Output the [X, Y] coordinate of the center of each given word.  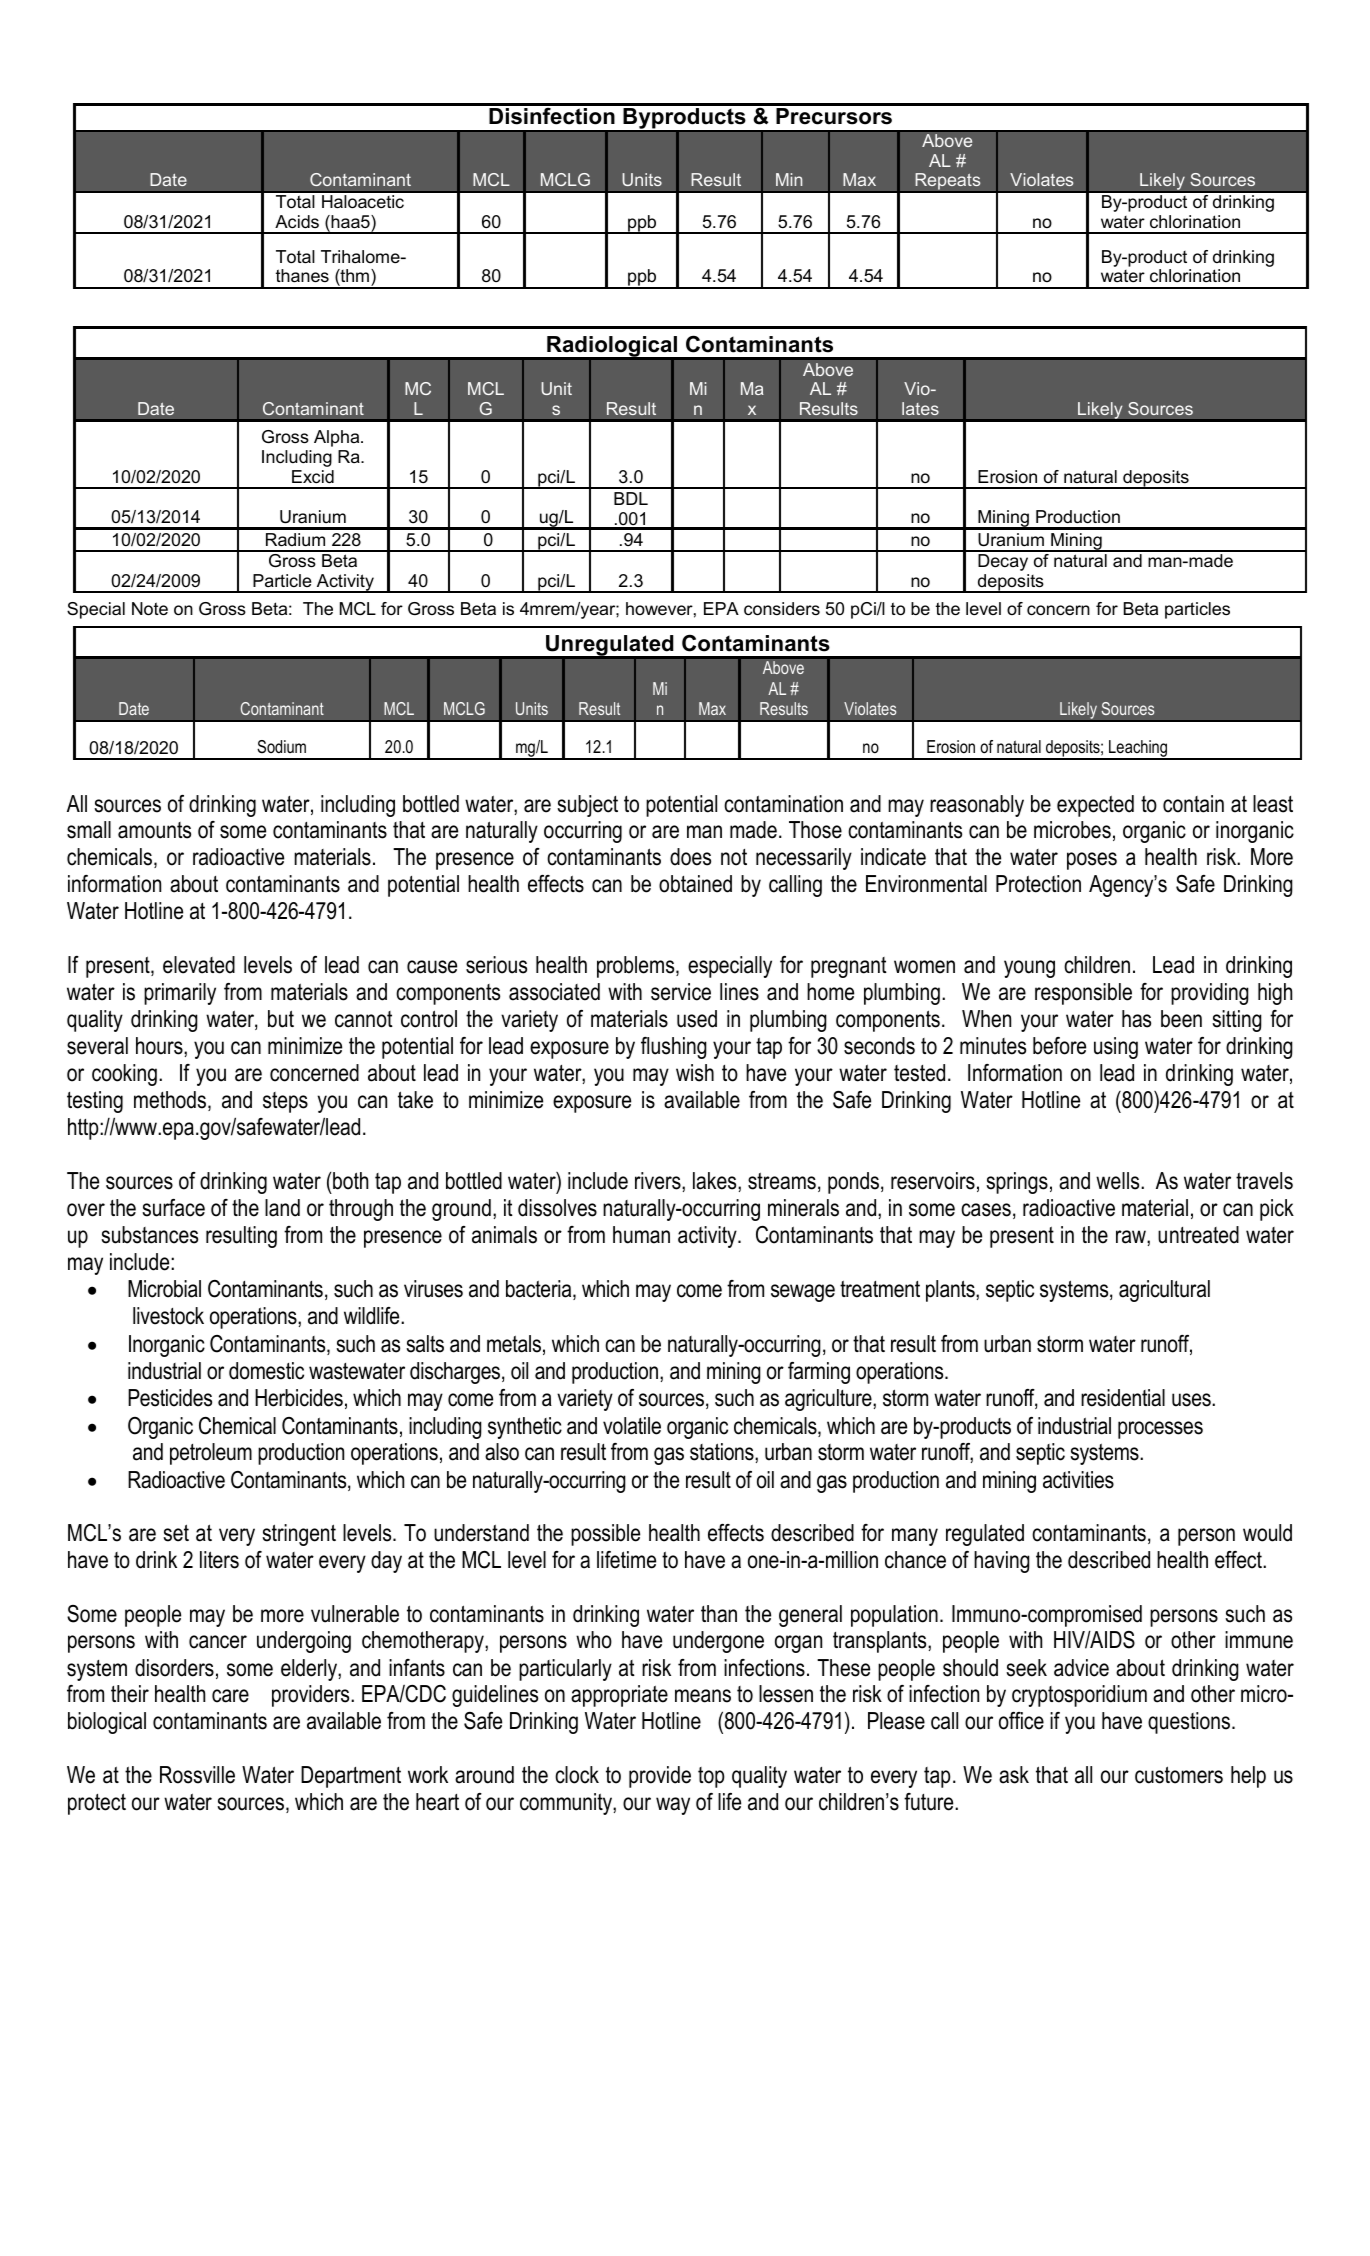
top [711, 1777]
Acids [297, 221]
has [1136, 1019]
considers [782, 609]
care [230, 1696]
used [697, 1019]
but [281, 1019]
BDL [631, 498]
